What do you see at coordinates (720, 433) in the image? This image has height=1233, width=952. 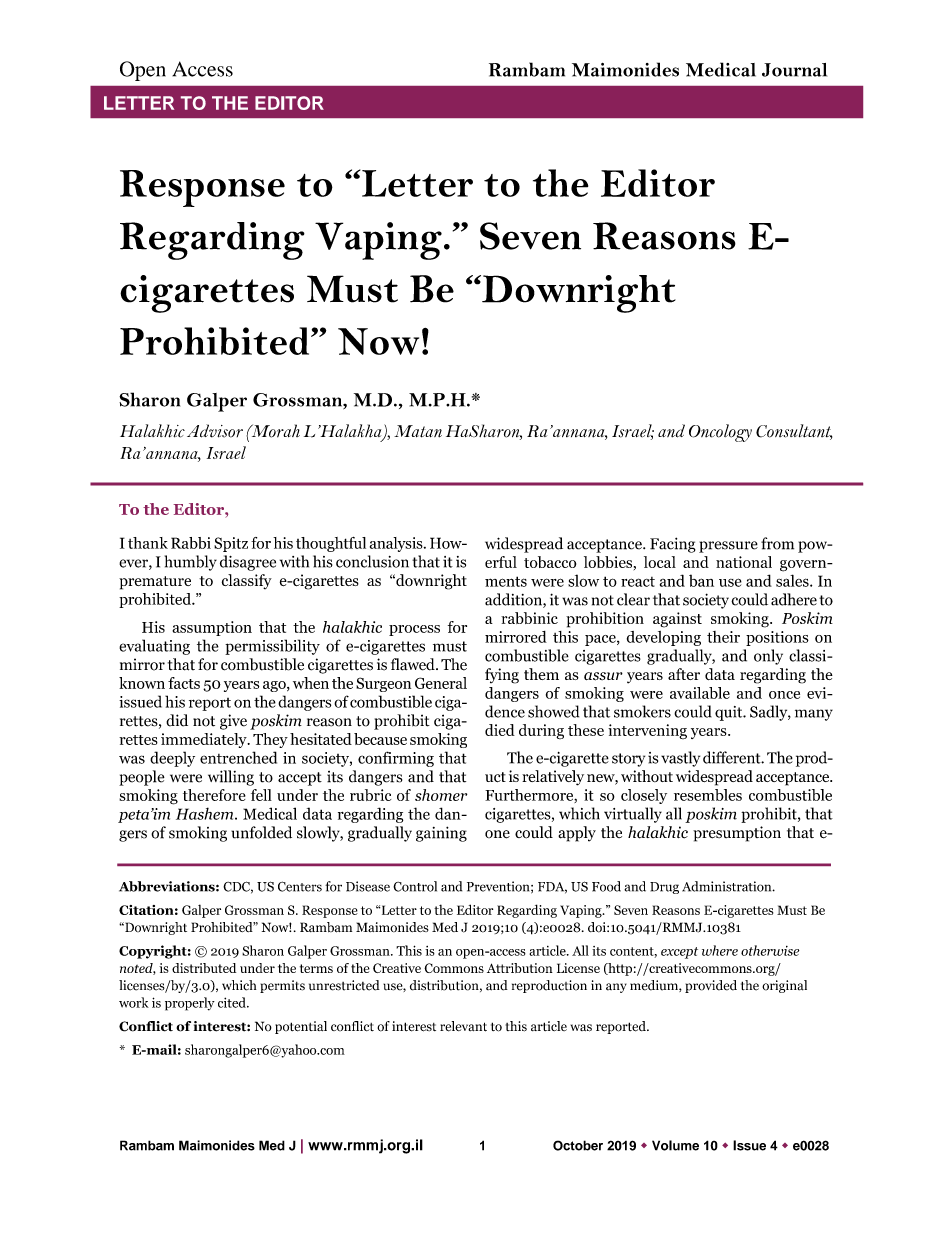 I see `Oncology` at bounding box center [720, 433].
